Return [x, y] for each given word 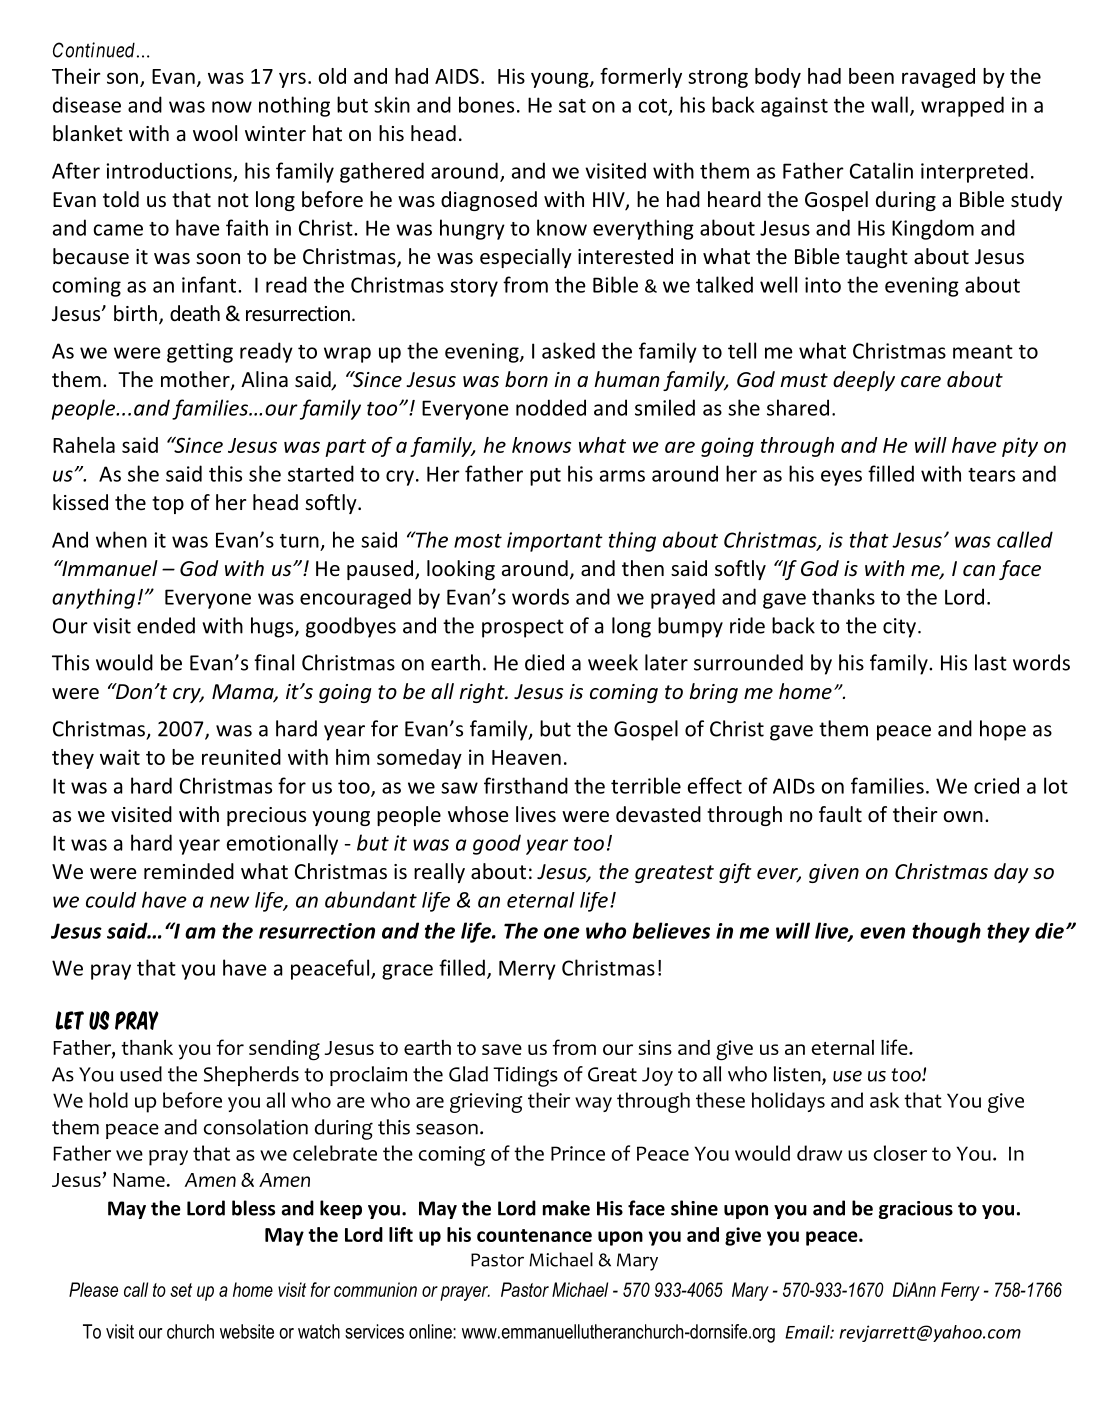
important [555, 542]
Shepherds [251, 1076]
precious [266, 816]
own [963, 817]
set [181, 1290]
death [195, 313]
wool [215, 133]
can [979, 570]
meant [983, 352]
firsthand [526, 785]
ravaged [938, 78]
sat [572, 106]
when [121, 539]
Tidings [525, 1076]
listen [798, 1075]
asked [568, 350]
